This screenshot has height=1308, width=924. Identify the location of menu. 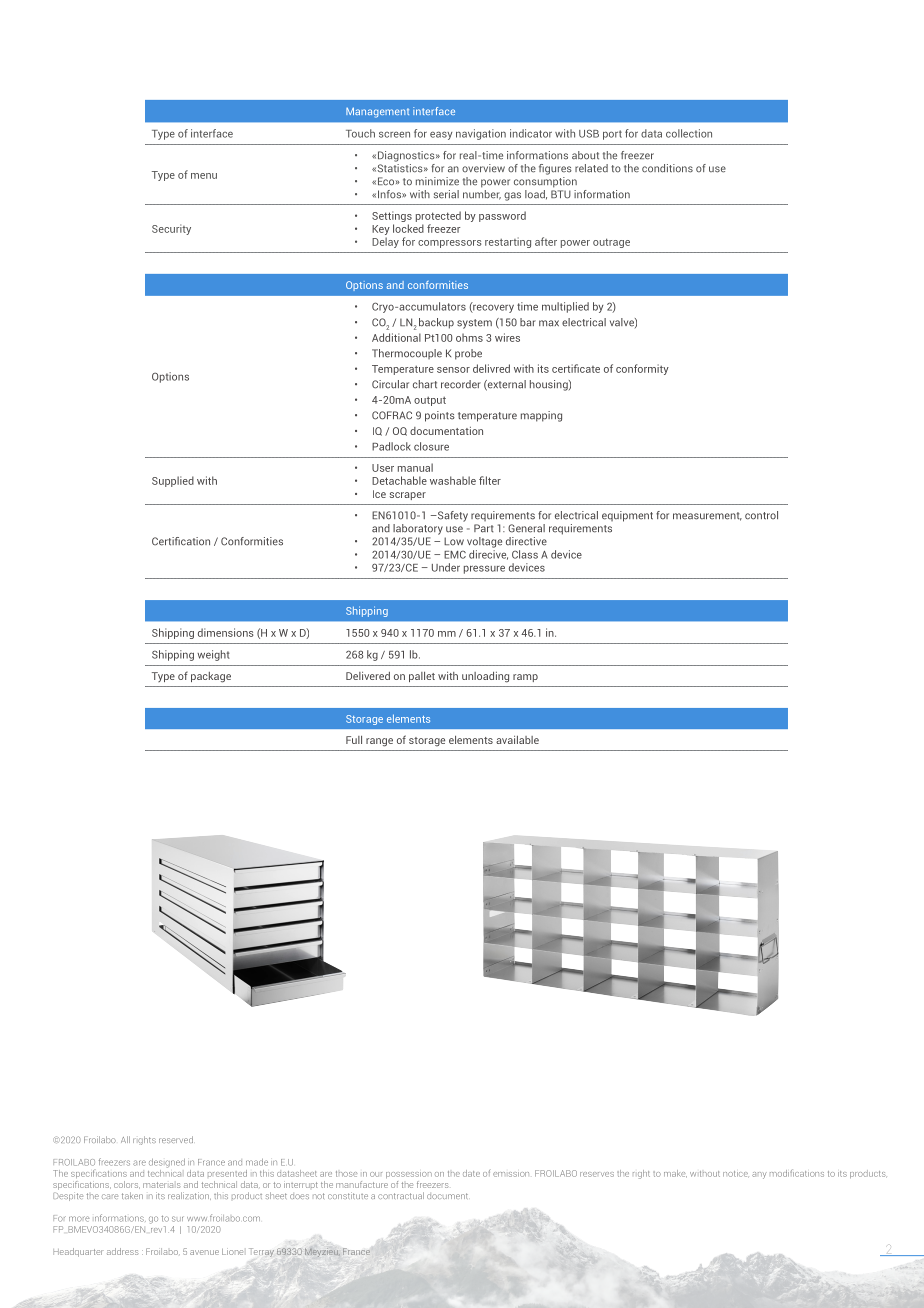
(204, 176).
